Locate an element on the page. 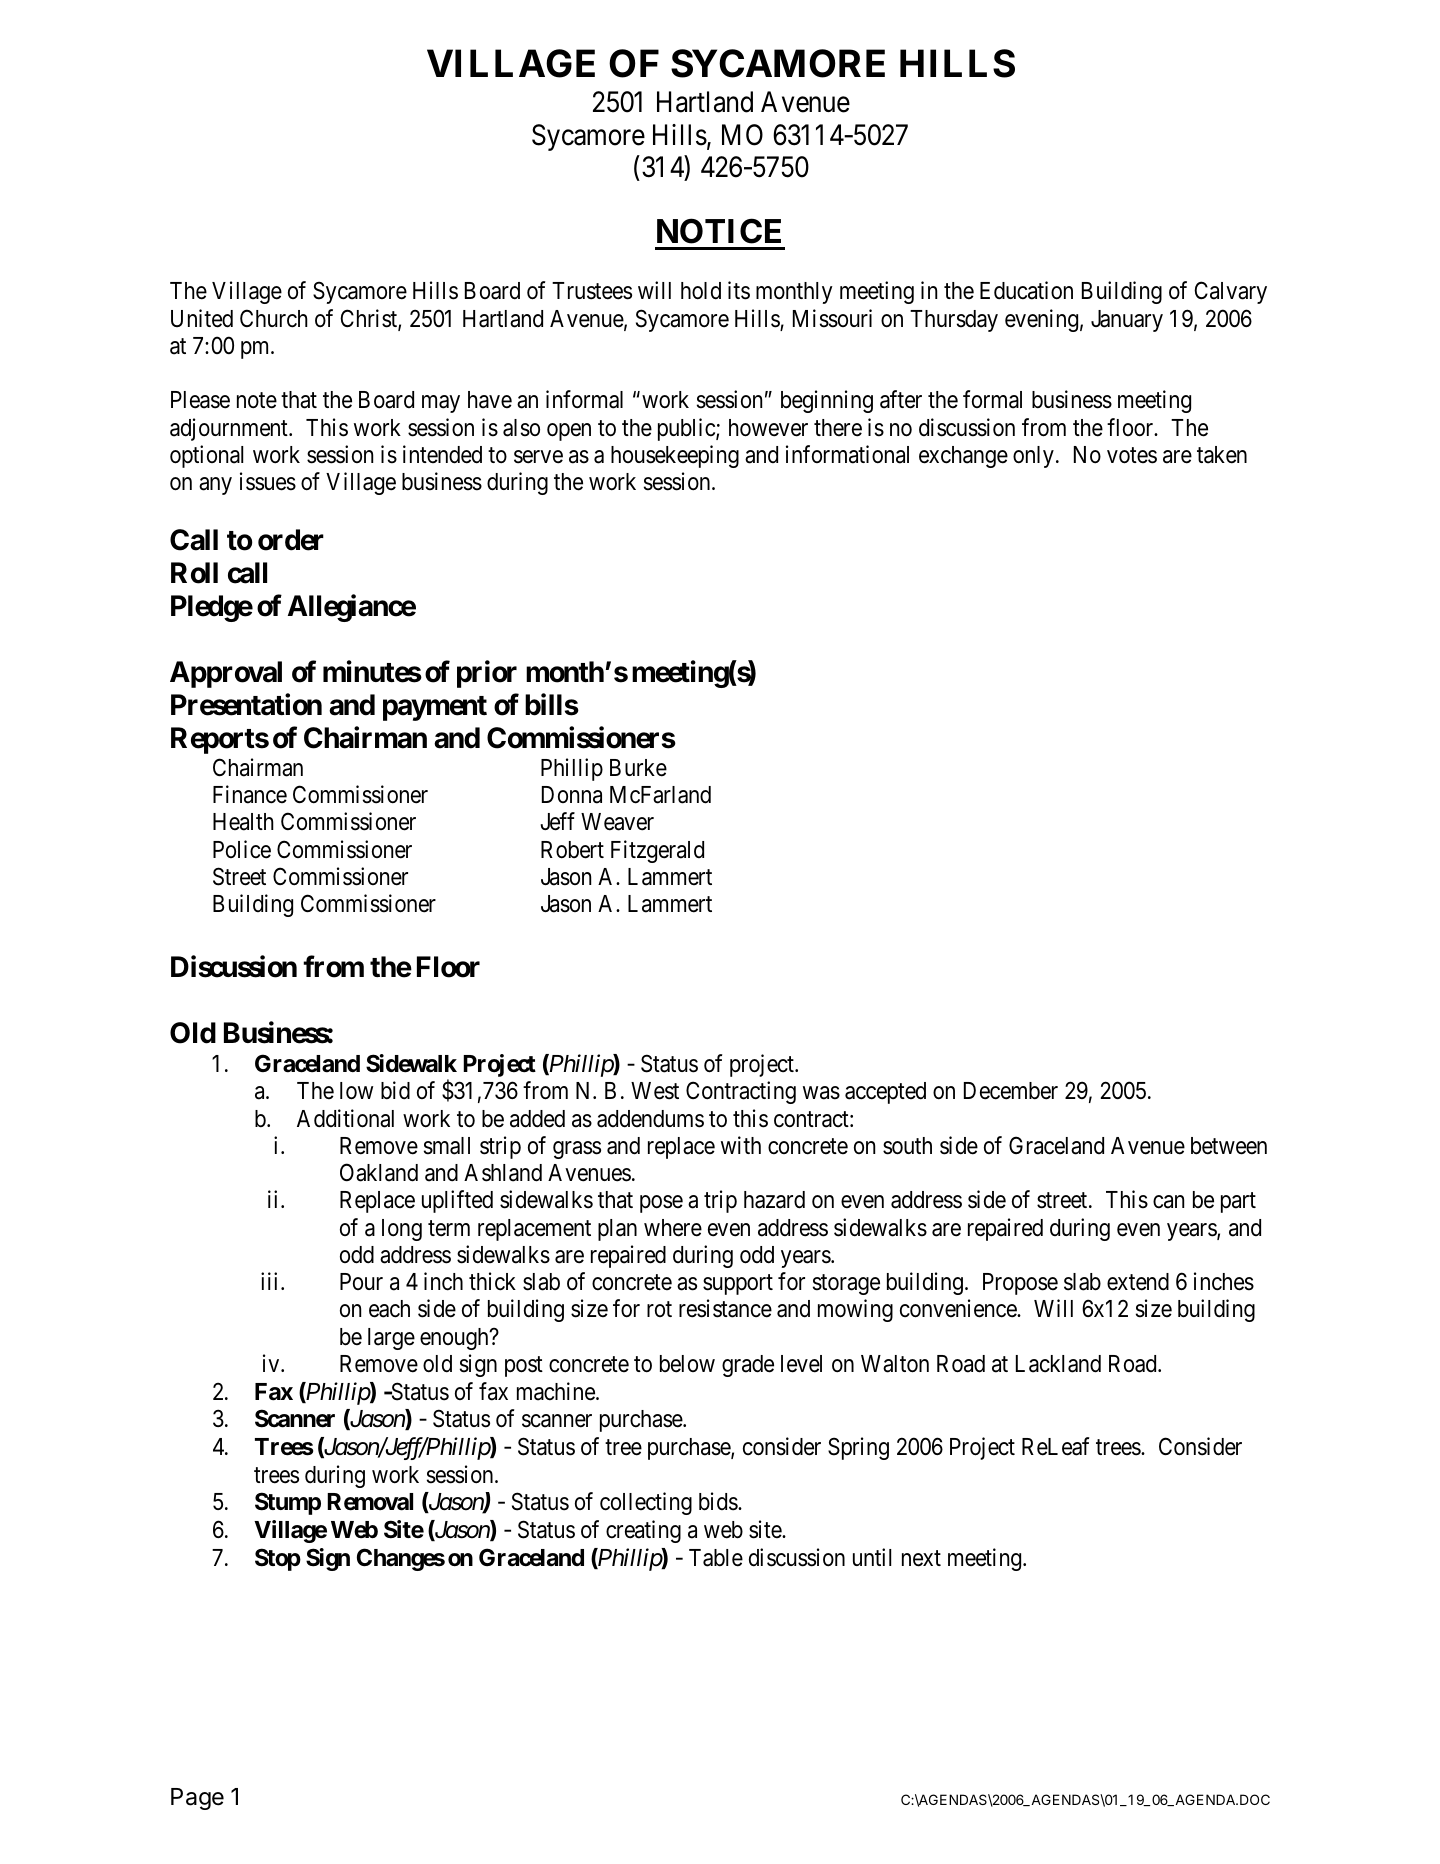 This page has width=1440, height=1864. Church is located at coordinates (274, 318).
